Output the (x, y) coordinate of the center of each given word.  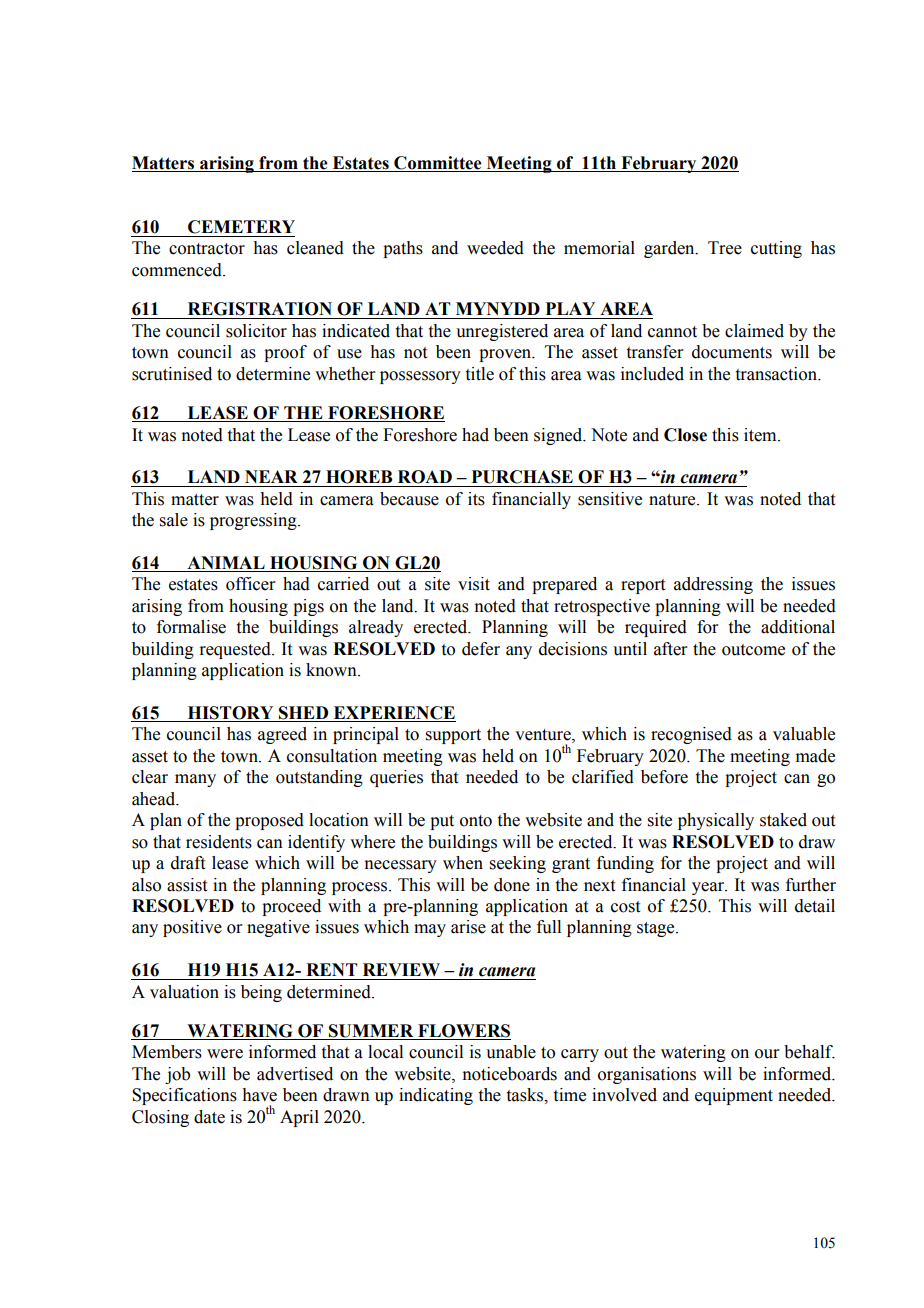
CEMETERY (241, 227)
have (259, 1095)
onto (476, 821)
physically (716, 821)
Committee (437, 163)
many (195, 780)
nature (673, 500)
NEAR (271, 476)
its (476, 499)
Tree (725, 248)
